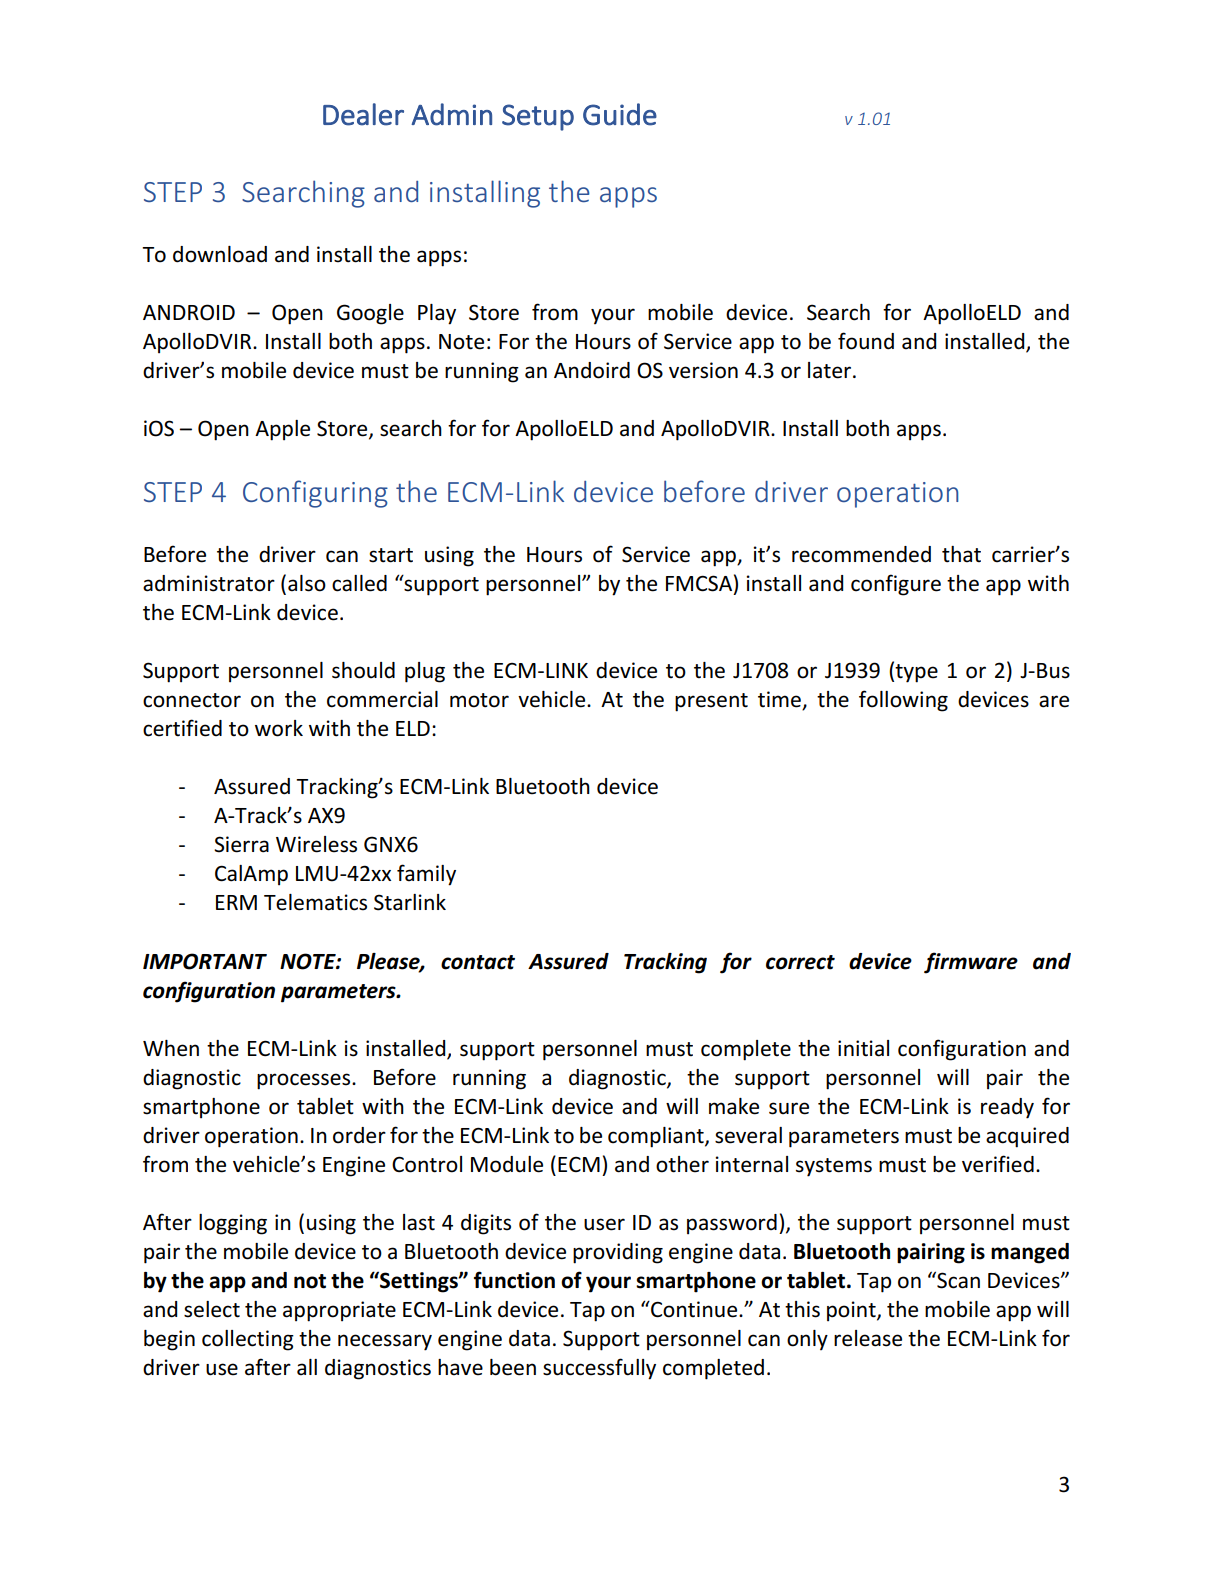  Describe the element at coordinates (866, 341) in the page. I see `found` at that location.
